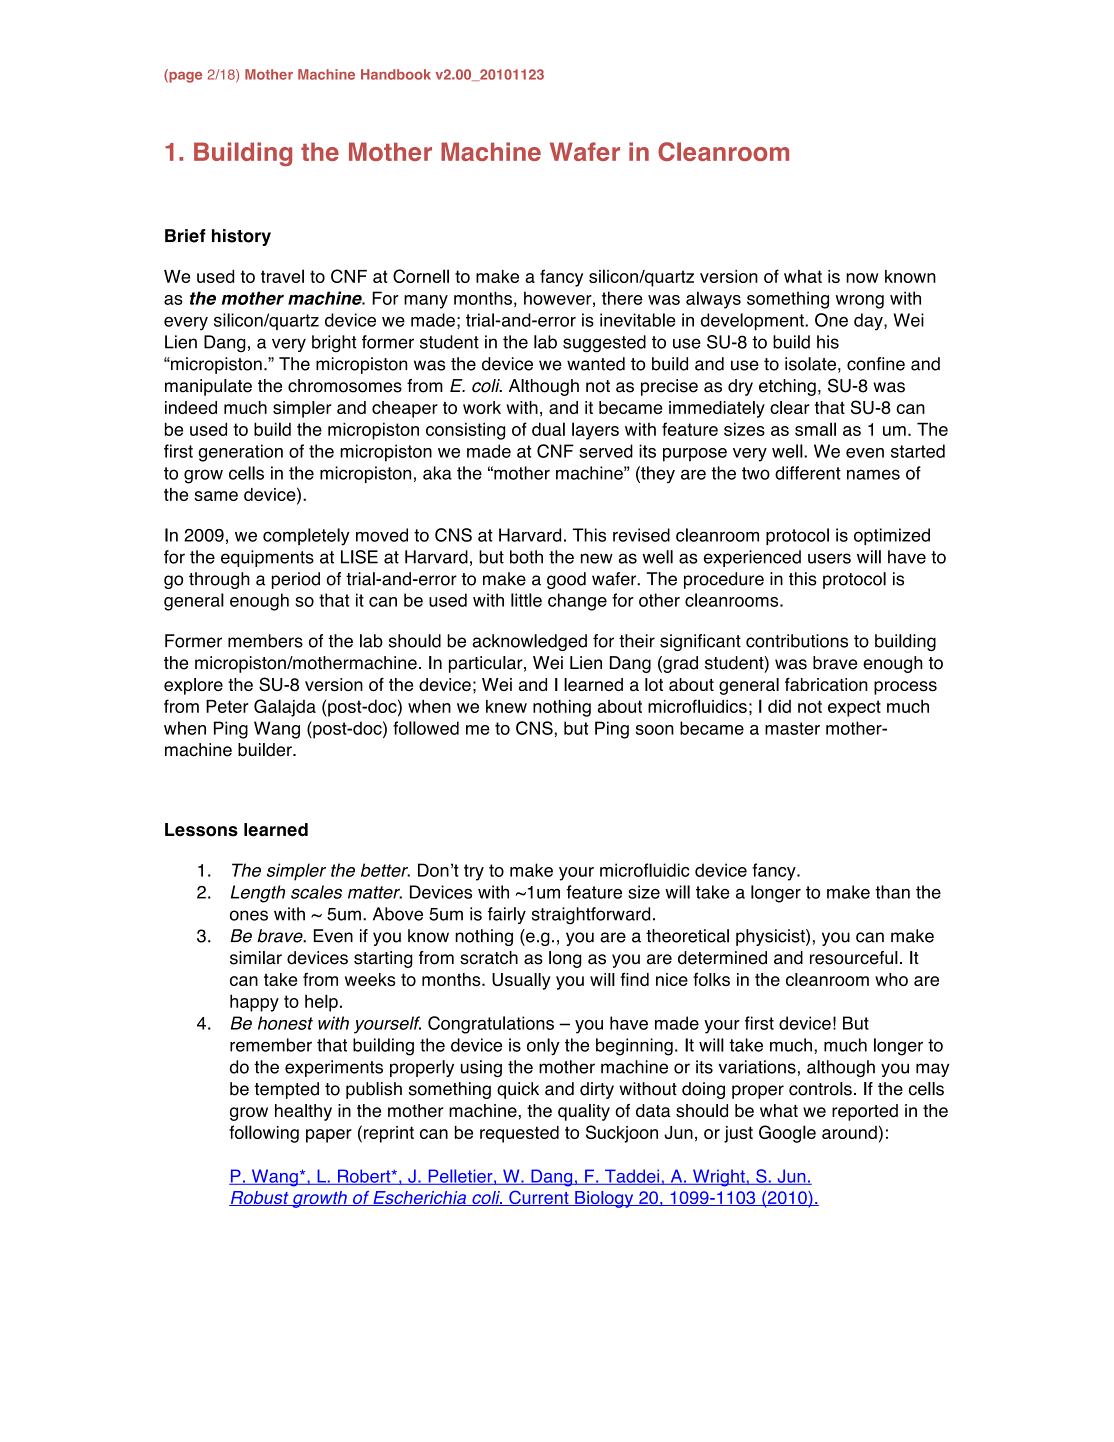  Describe the element at coordinates (265, 641) in the screenshot. I see `members` at that location.
